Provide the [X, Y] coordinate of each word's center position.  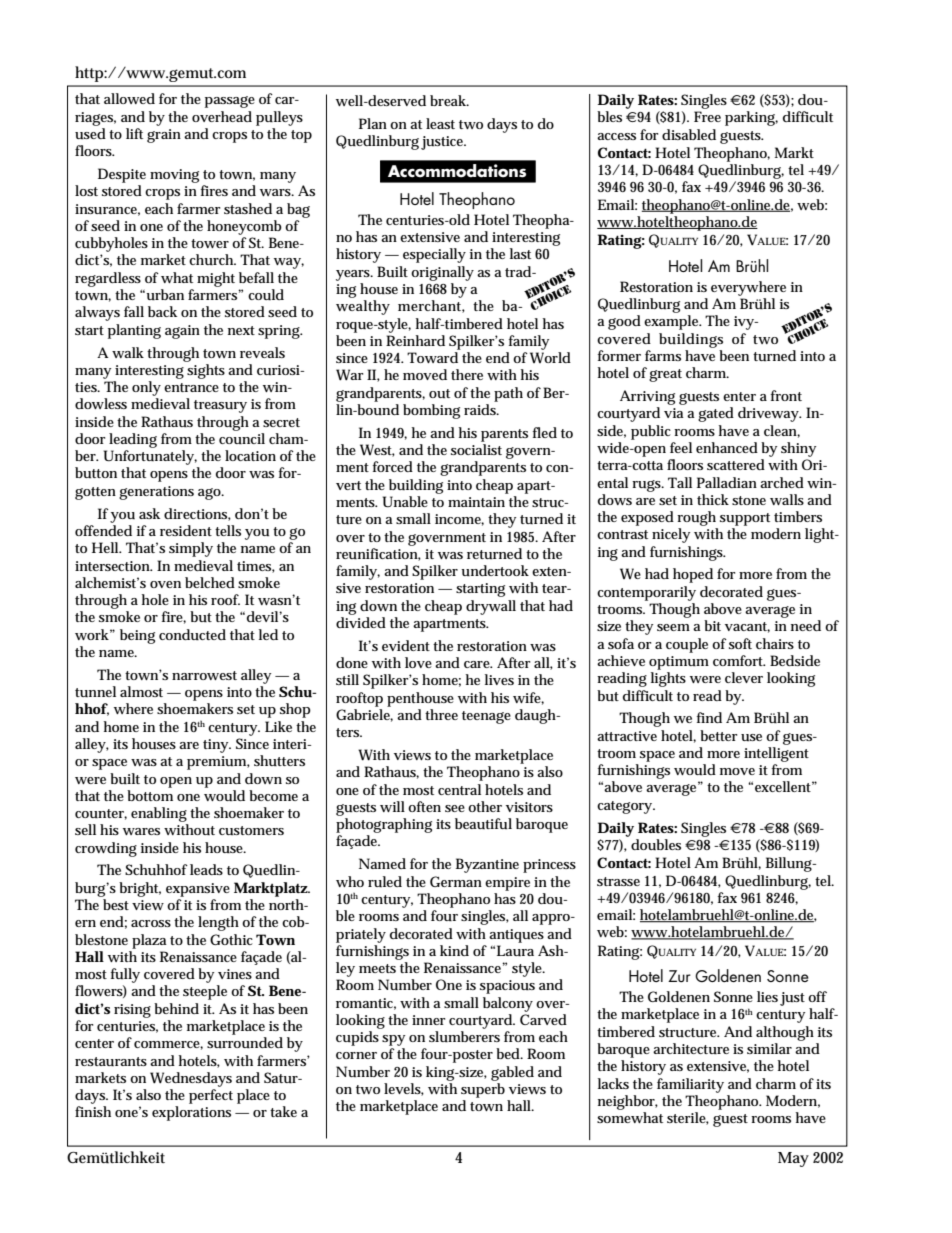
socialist [476, 449]
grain [164, 136]
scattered [736, 464]
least [440, 123]
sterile [688, 1118]
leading [133, 440]
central [459, 789]
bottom [150, 795]
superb [483, 1090]
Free [707, 116]
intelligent [776, 754]
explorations [191, 1113]
